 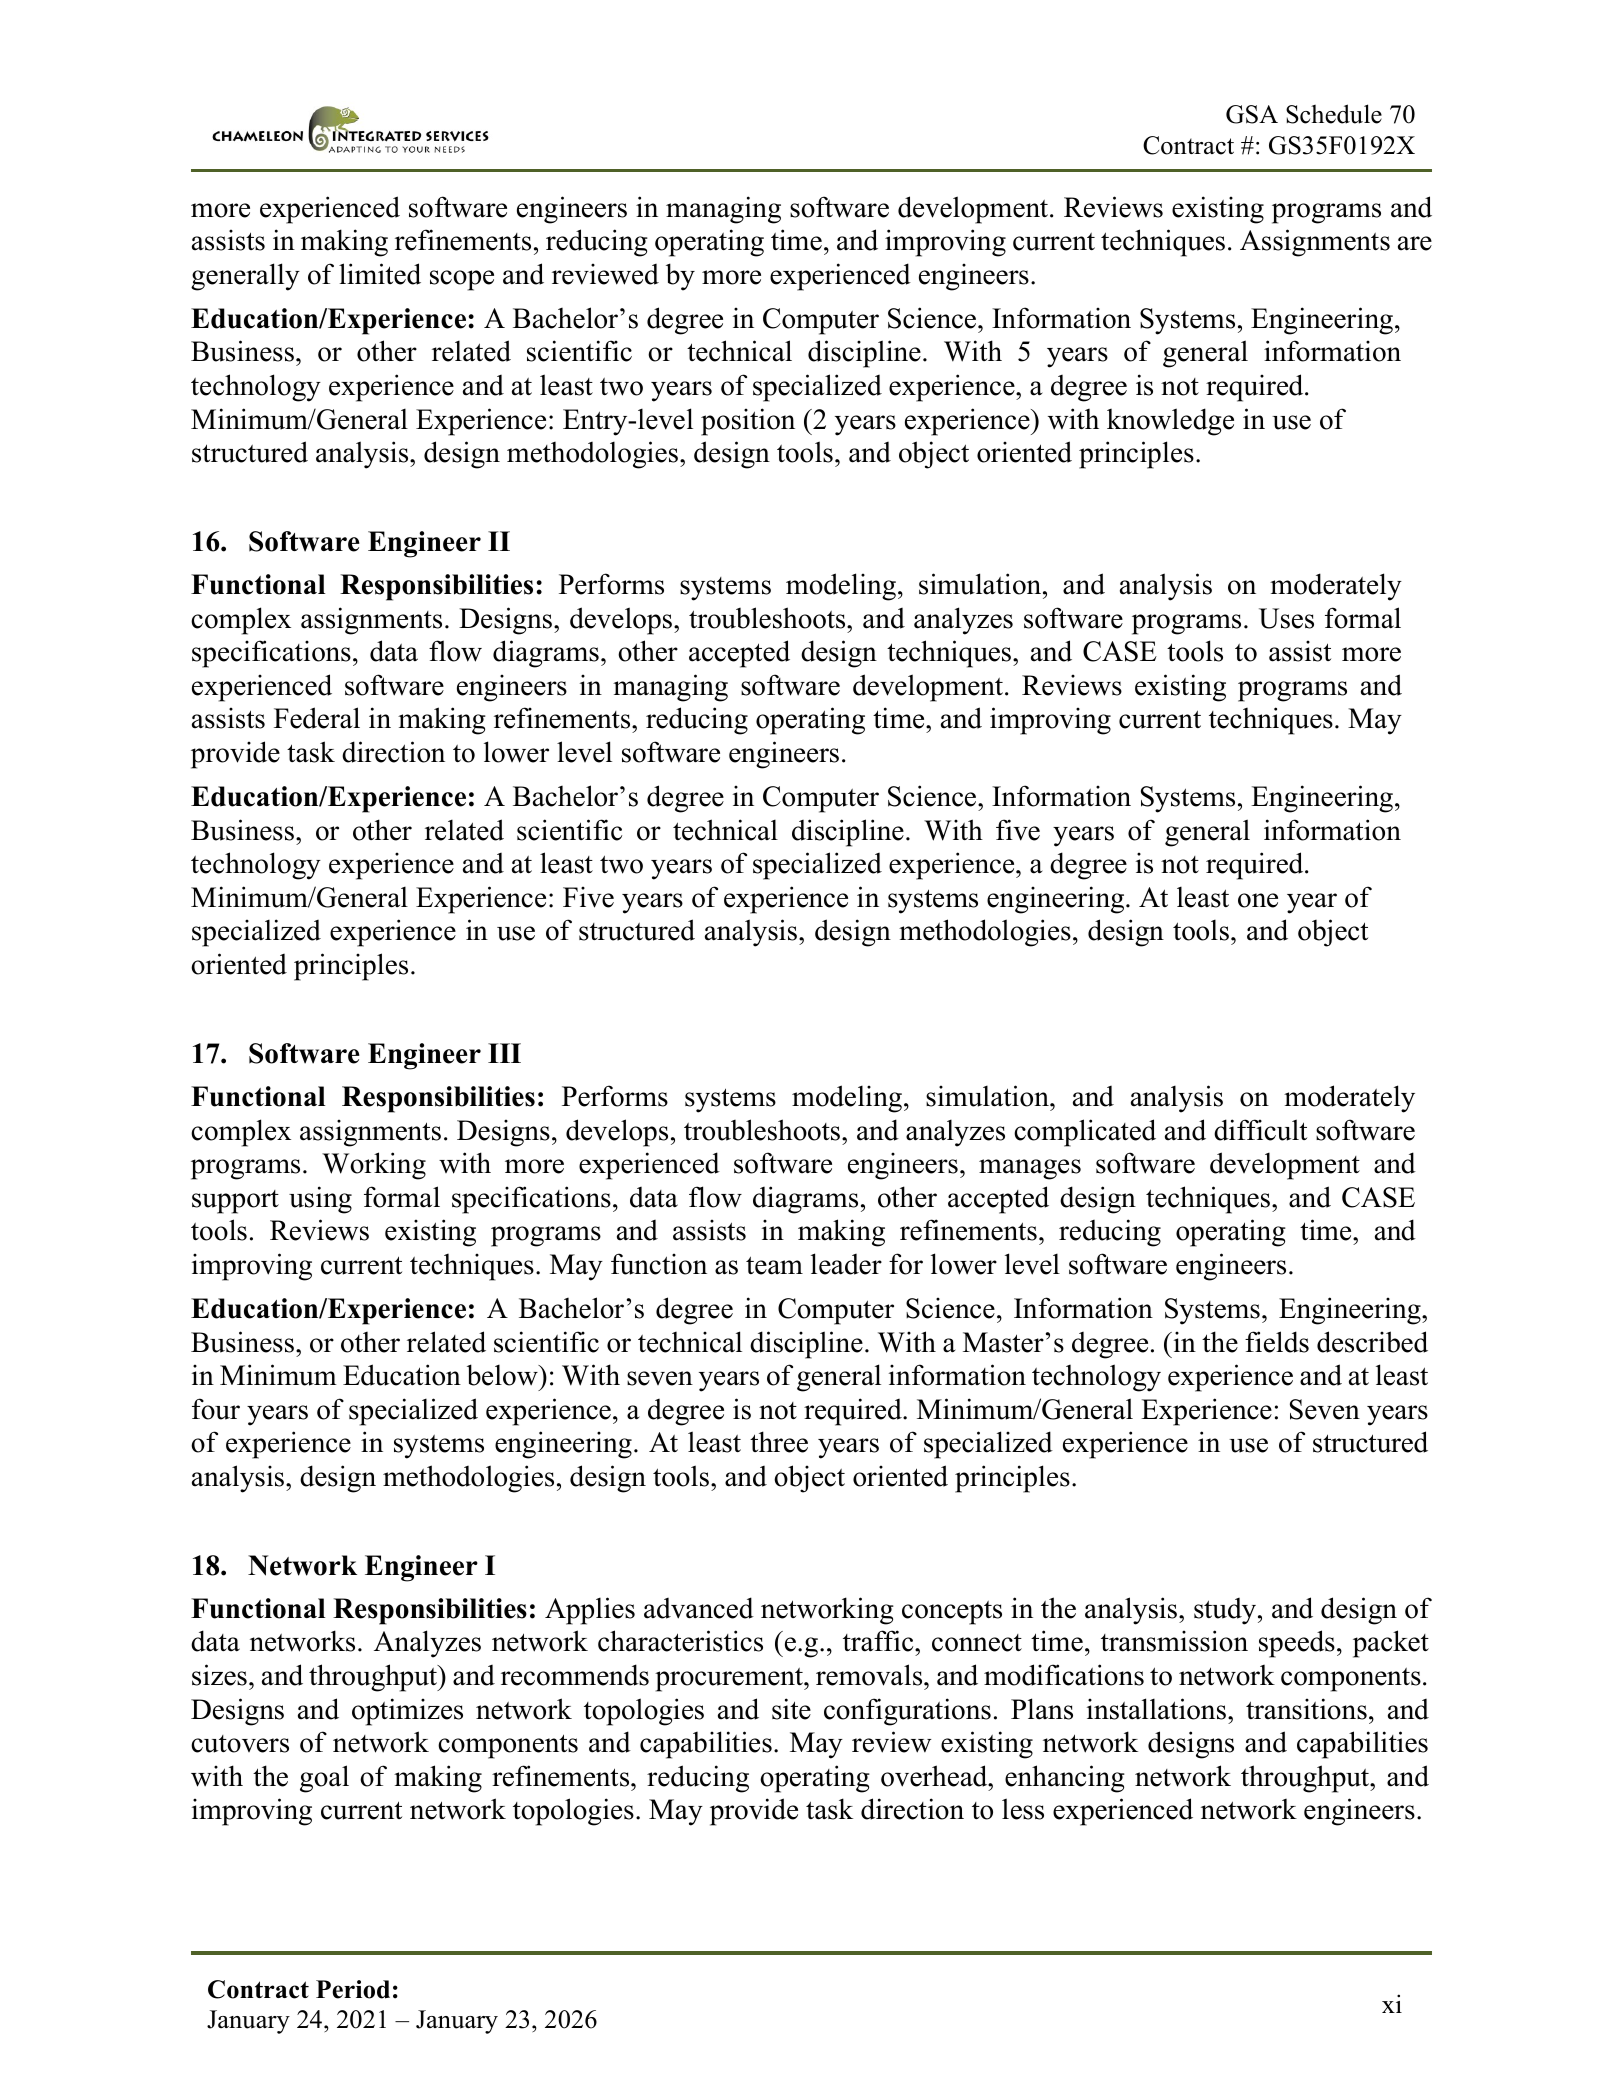 I want to click on Period, so click(x=353, y=1989).
